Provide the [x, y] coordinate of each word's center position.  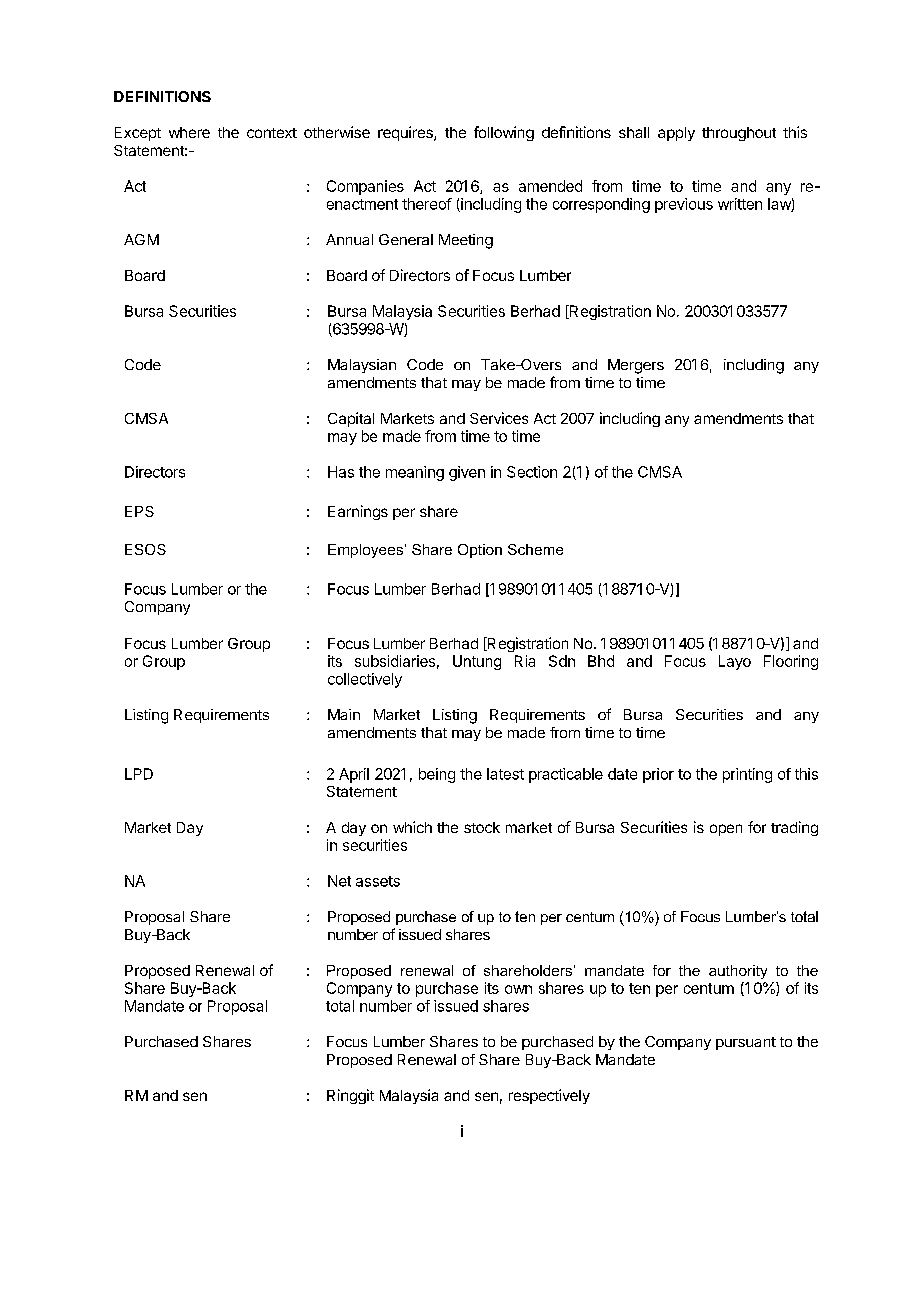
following [504, 133]
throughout [739, 134]
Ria [525, 661]
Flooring [791, 662]
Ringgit [350, 1096]
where [189, 132]
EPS [139, 511]
